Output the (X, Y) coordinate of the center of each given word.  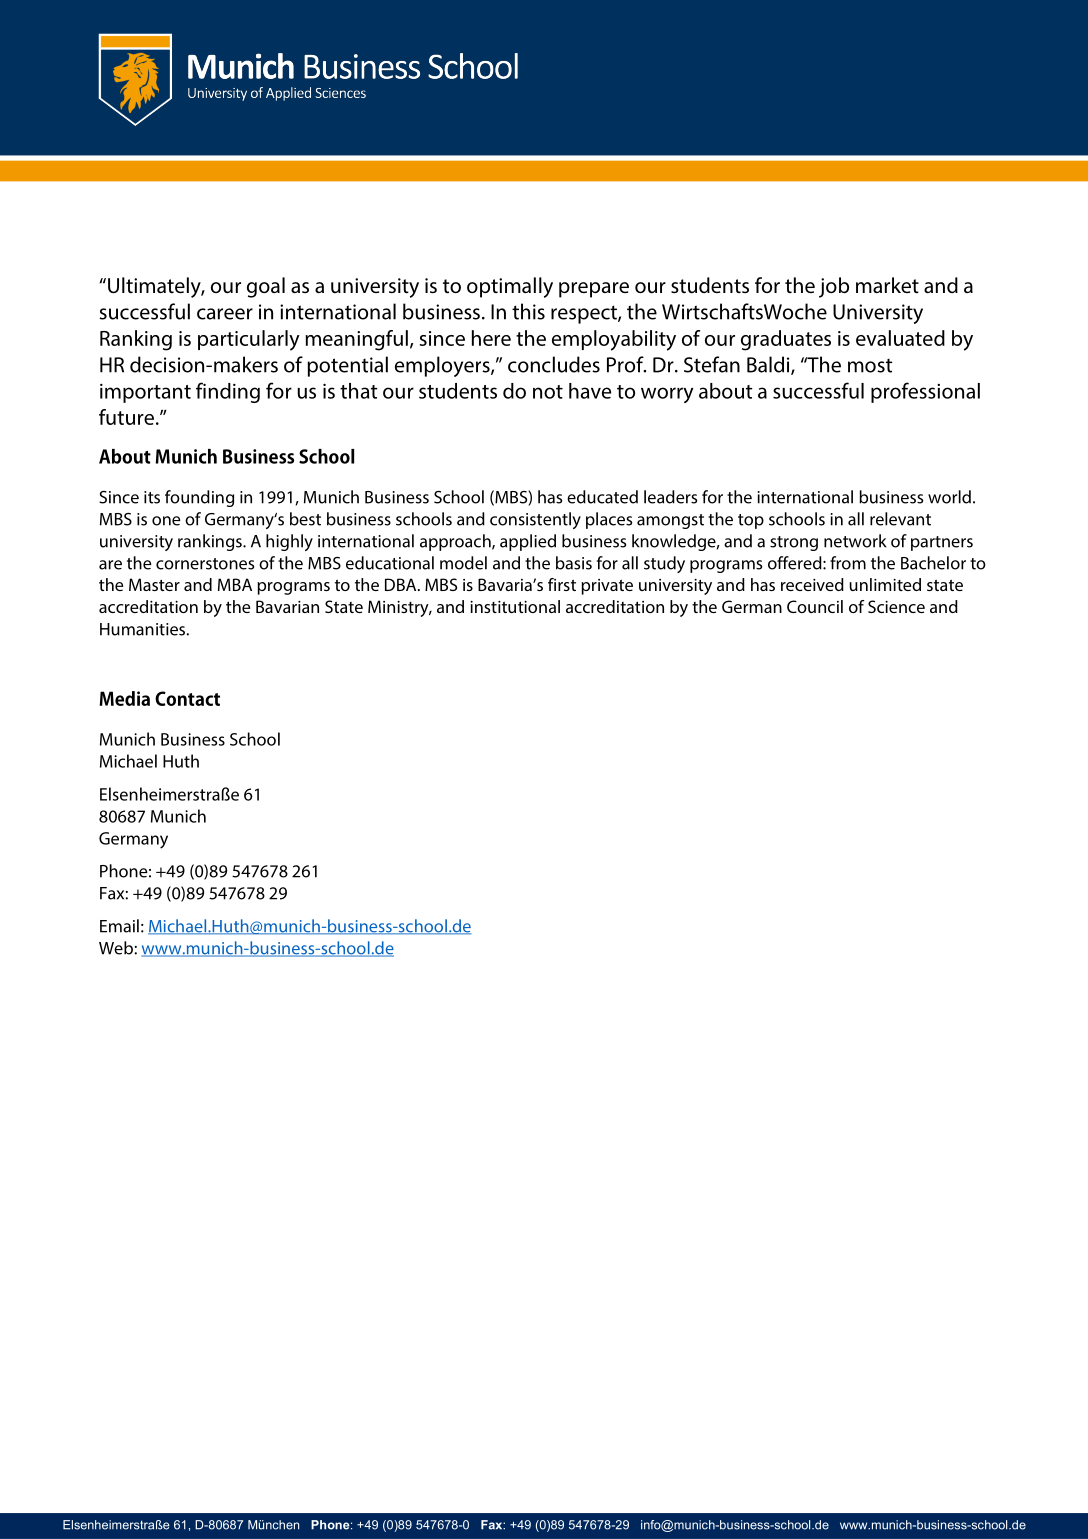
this (528, 311)
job (834, 287)
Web (117, 948)
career (225, 314)
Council (815, 606)
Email (119, 926)
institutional (515, 606)
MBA (235, 584)
